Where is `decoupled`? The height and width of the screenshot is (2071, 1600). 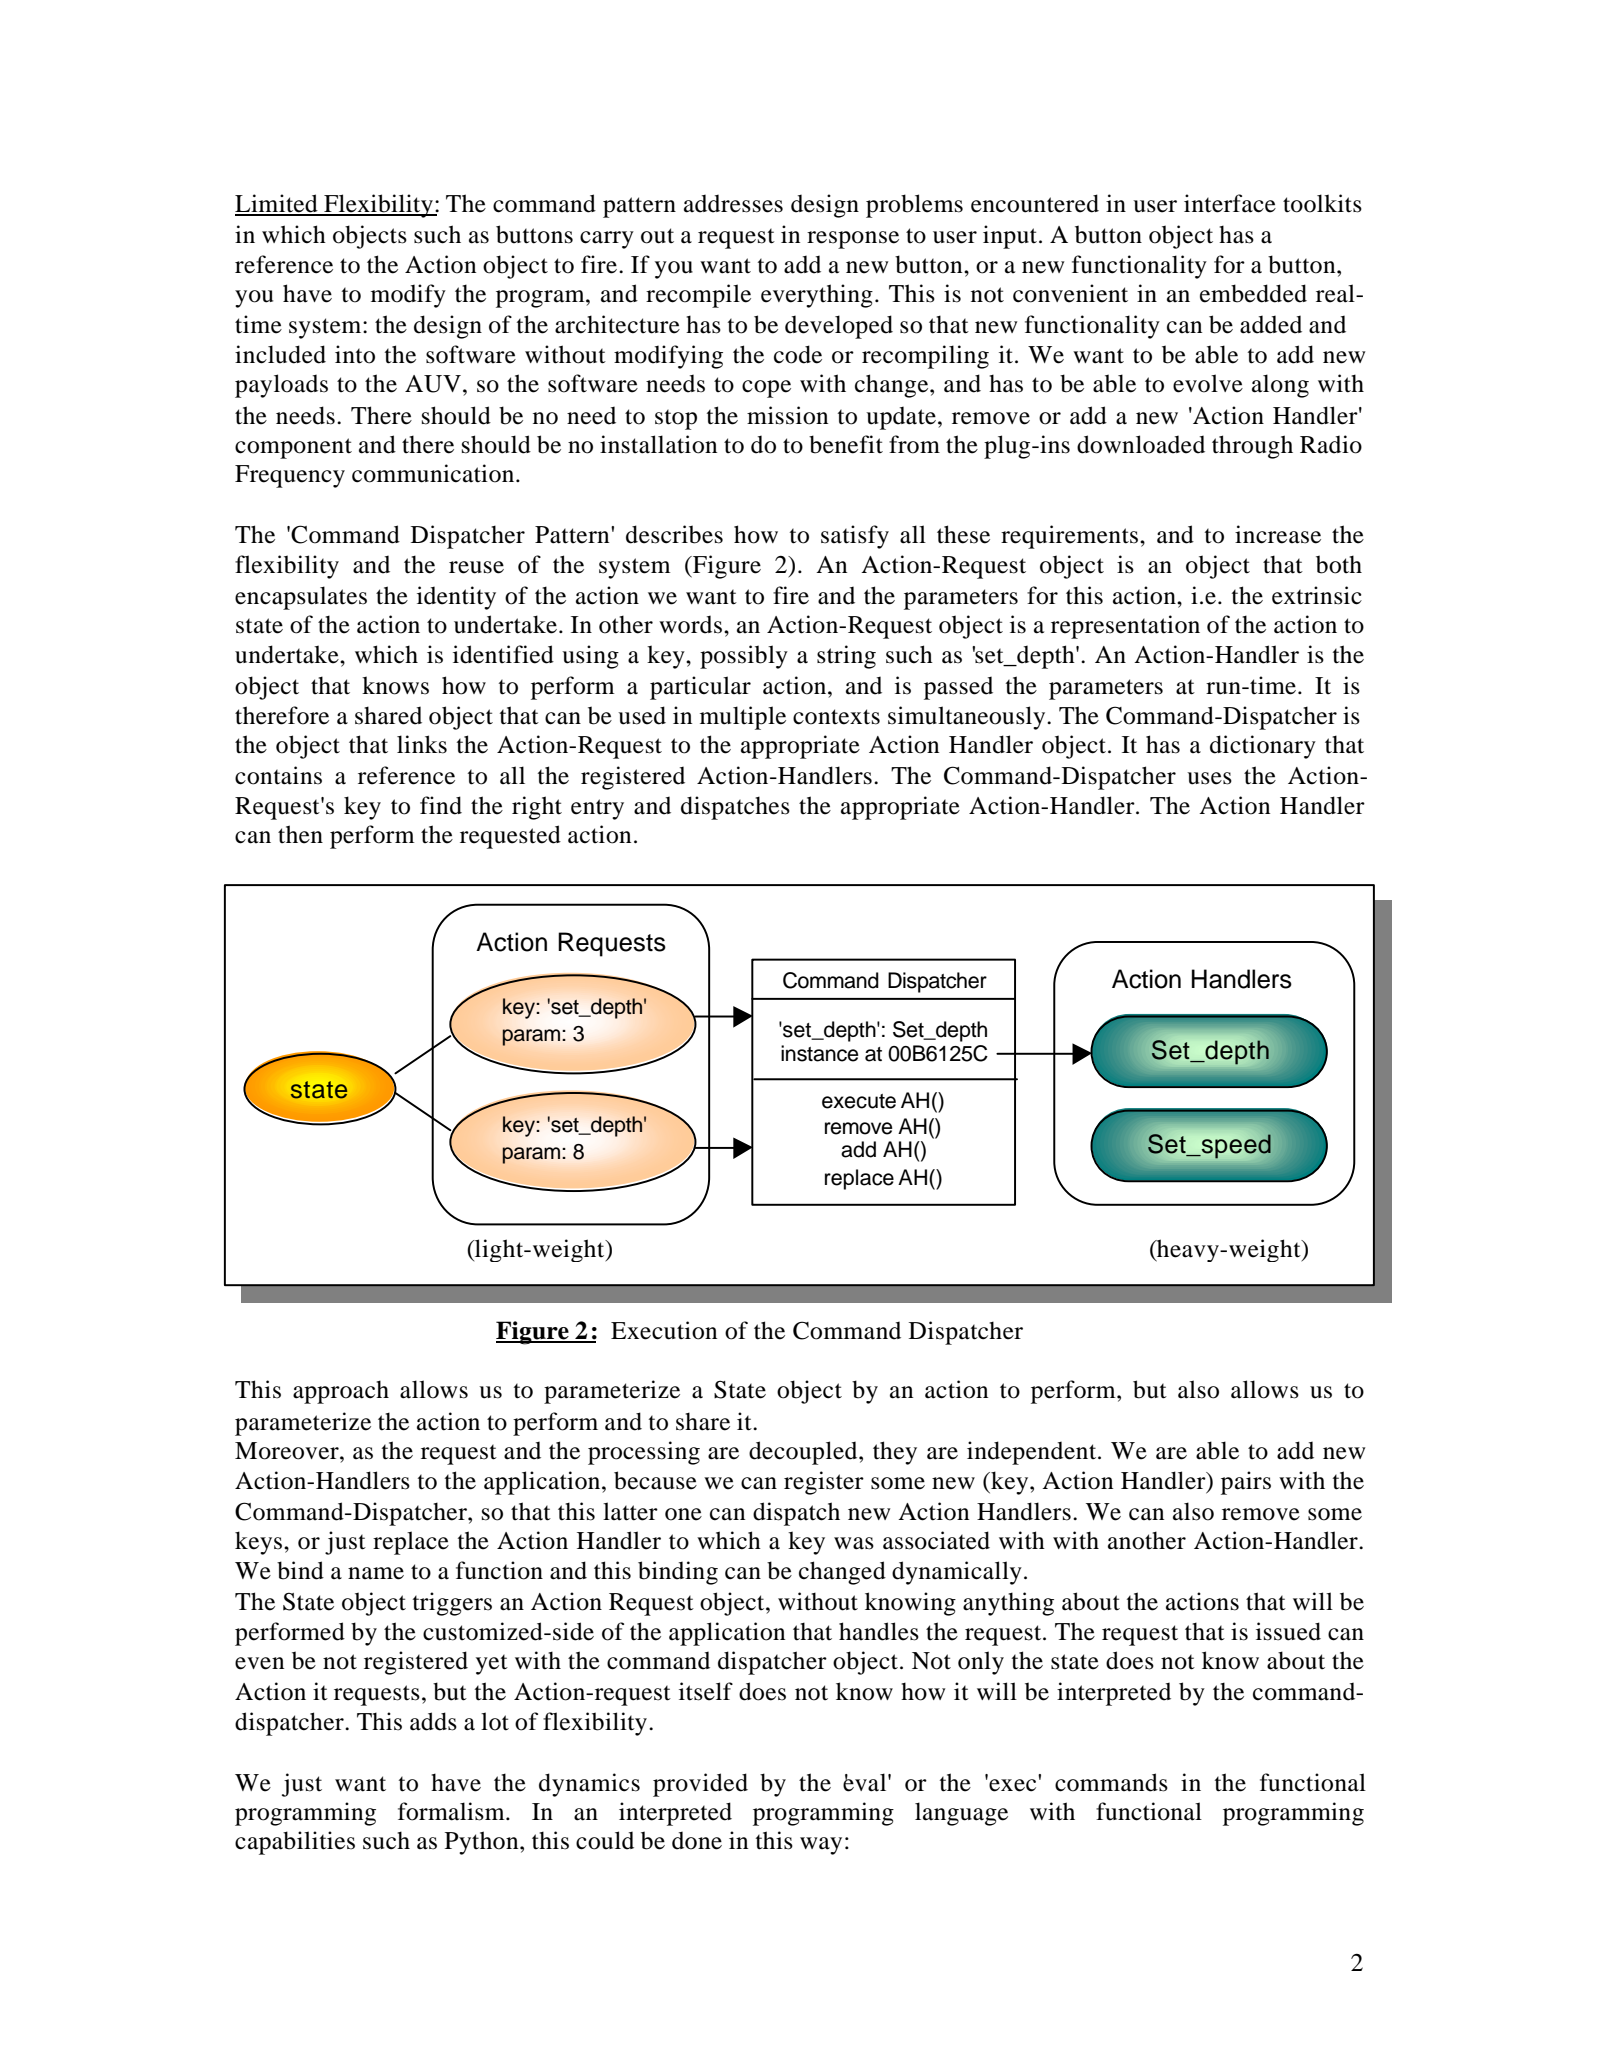 decoupled is located at coordinates (804, 1453).
